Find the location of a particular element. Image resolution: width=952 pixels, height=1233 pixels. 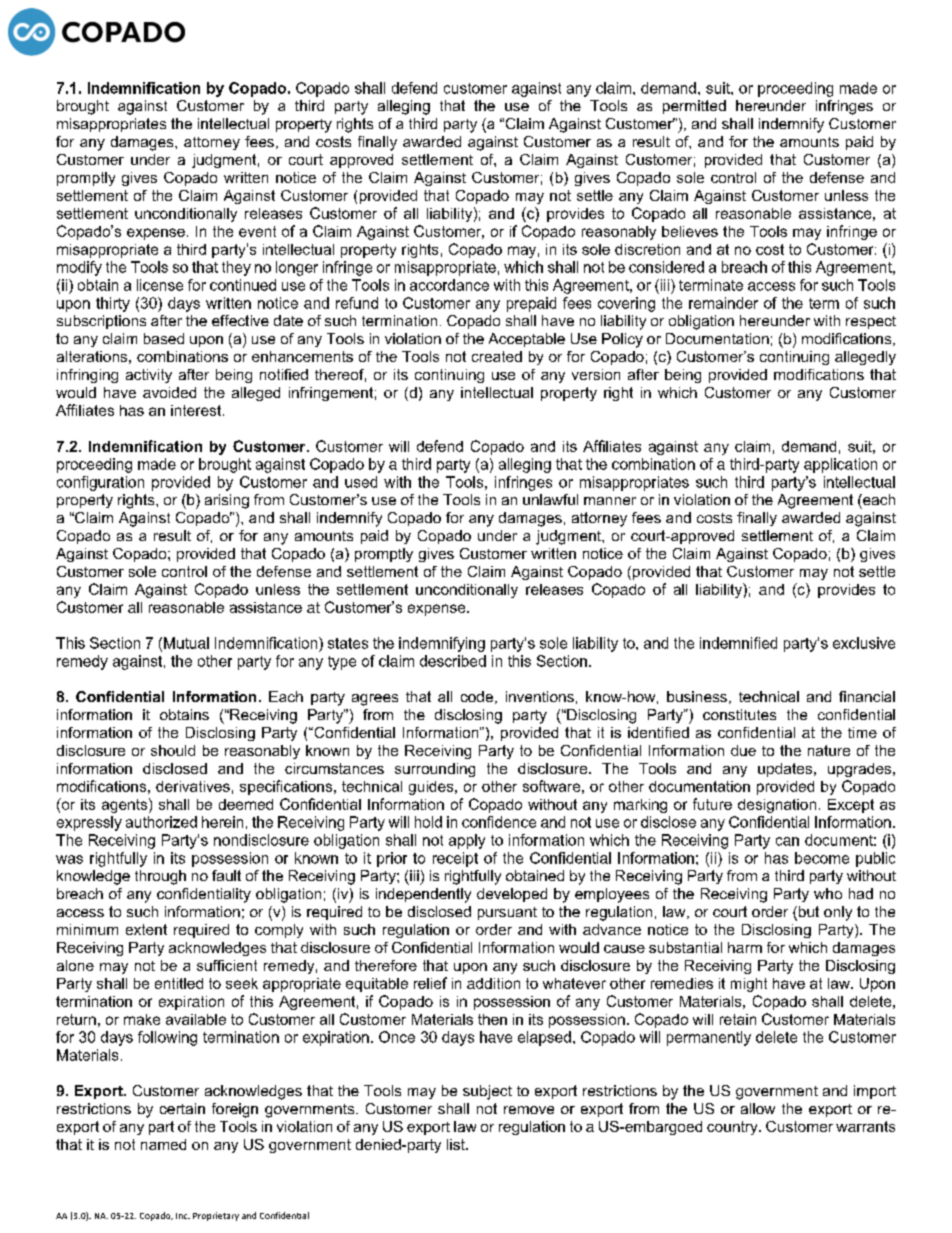

created is located at coordinates (497, 356).
